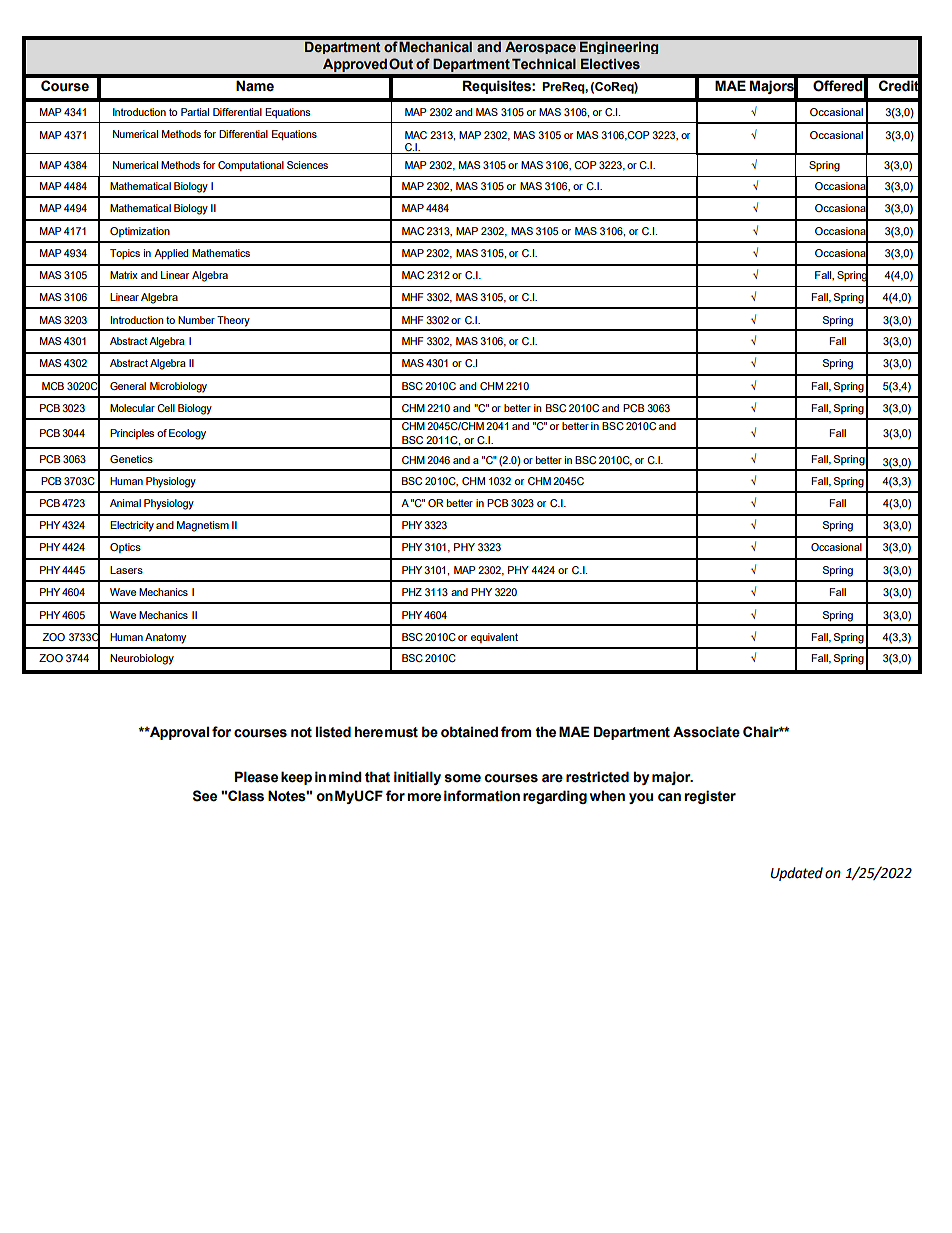 Image resolution: width=952 pixels, height=1233 pixels. Describe the element at coordinates (544, 64) in the document. I see `Technical` at that location.
